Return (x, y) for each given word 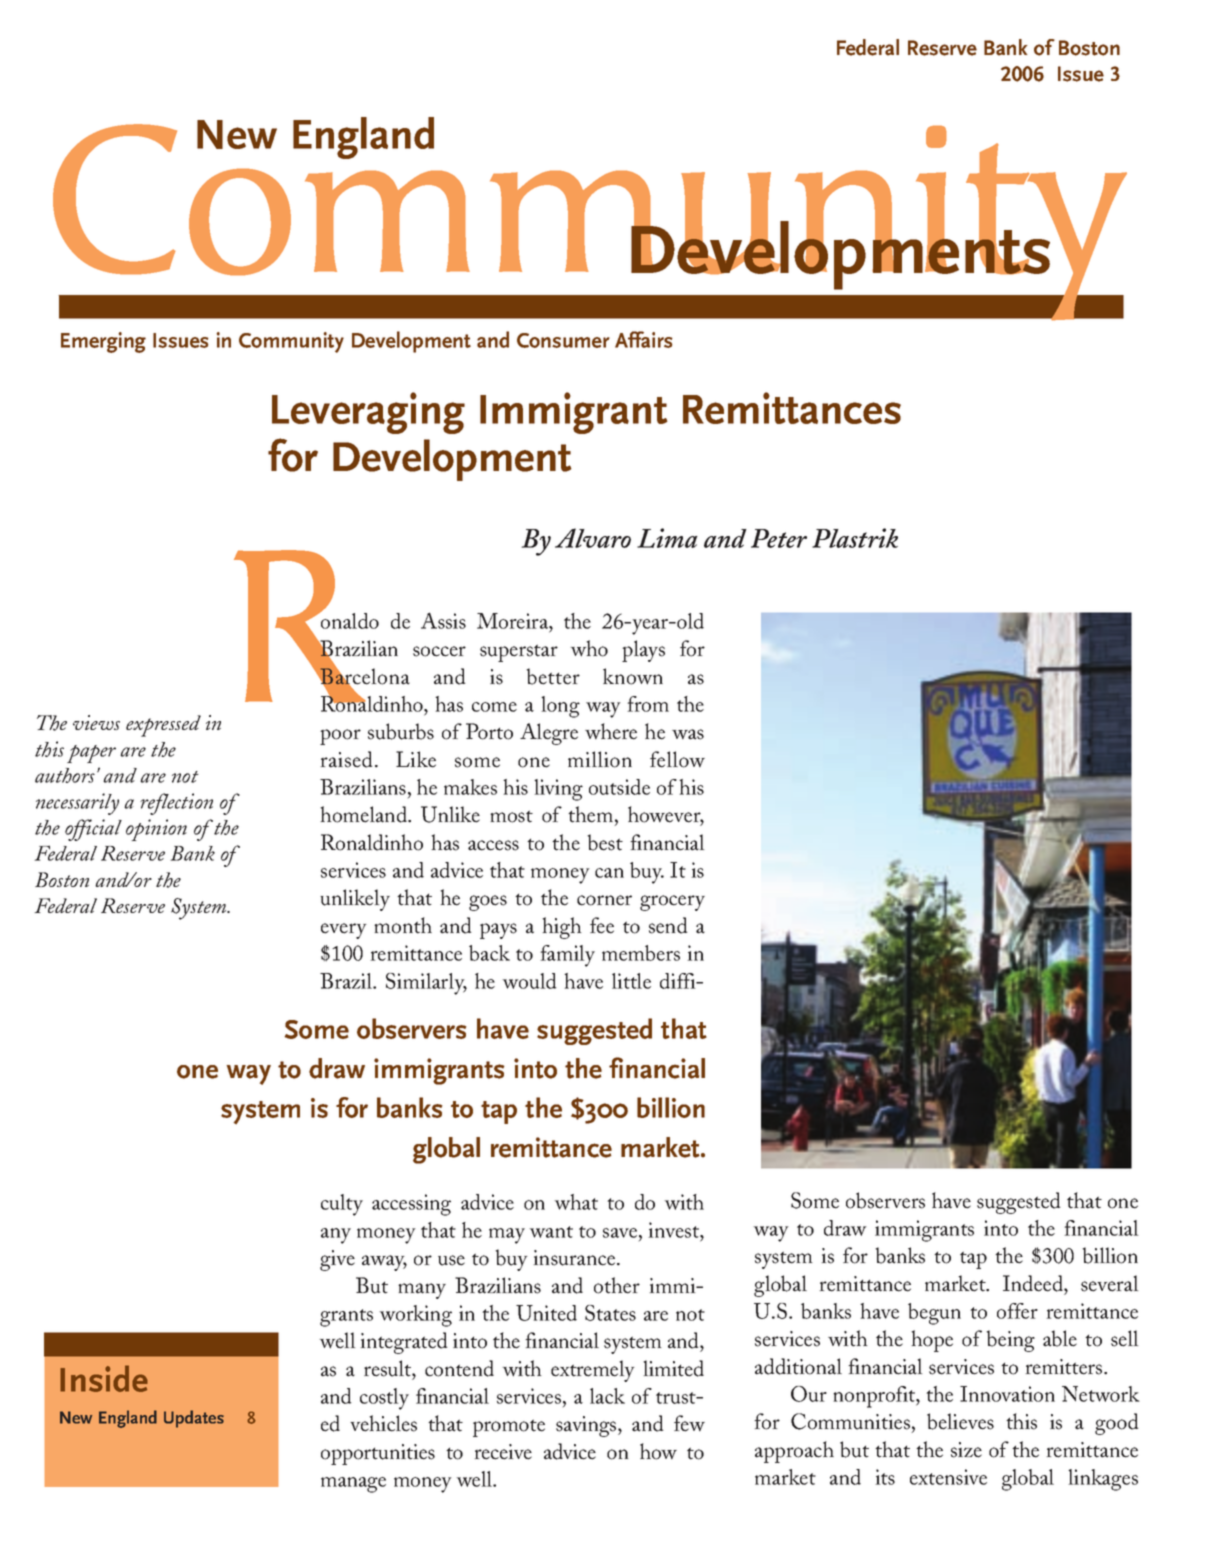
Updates (194, 1419)
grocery (672, 903)
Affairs (644, 339)
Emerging (103, 342)
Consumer (563, 340)
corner (604, 900)
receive (503, 1452)
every (344, 931)
